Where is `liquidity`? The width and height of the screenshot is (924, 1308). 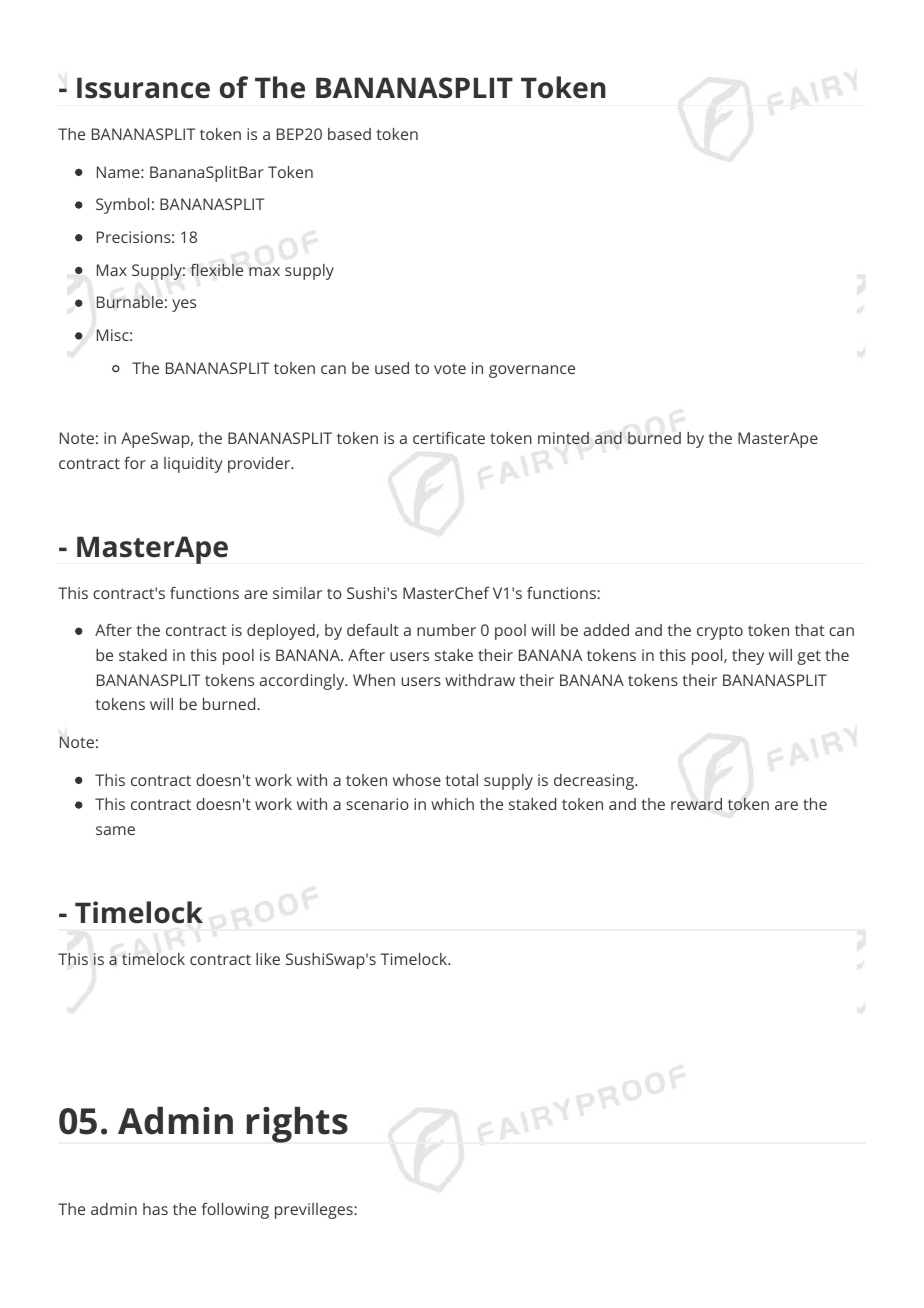
liquidity is located at coordinates (193, 465).
